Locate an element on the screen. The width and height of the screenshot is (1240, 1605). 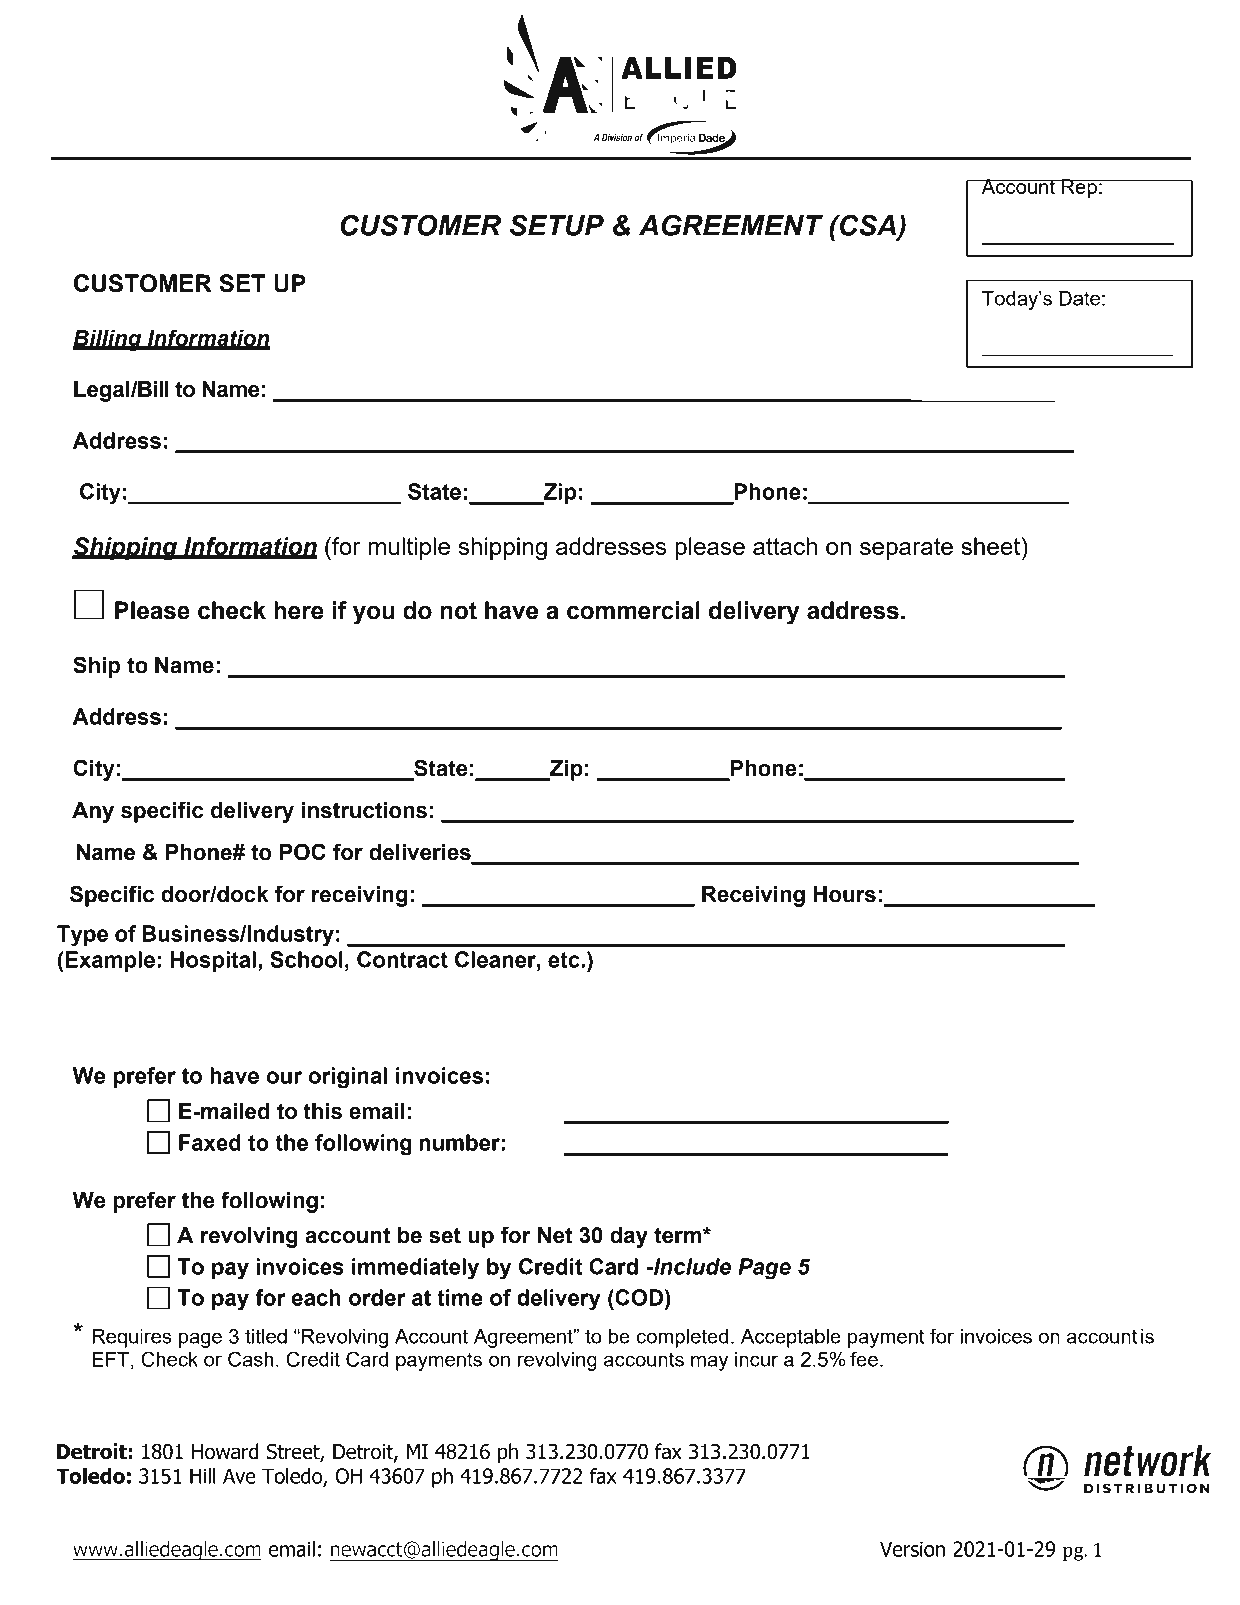
multiple is located at coordinates (409, 548).
